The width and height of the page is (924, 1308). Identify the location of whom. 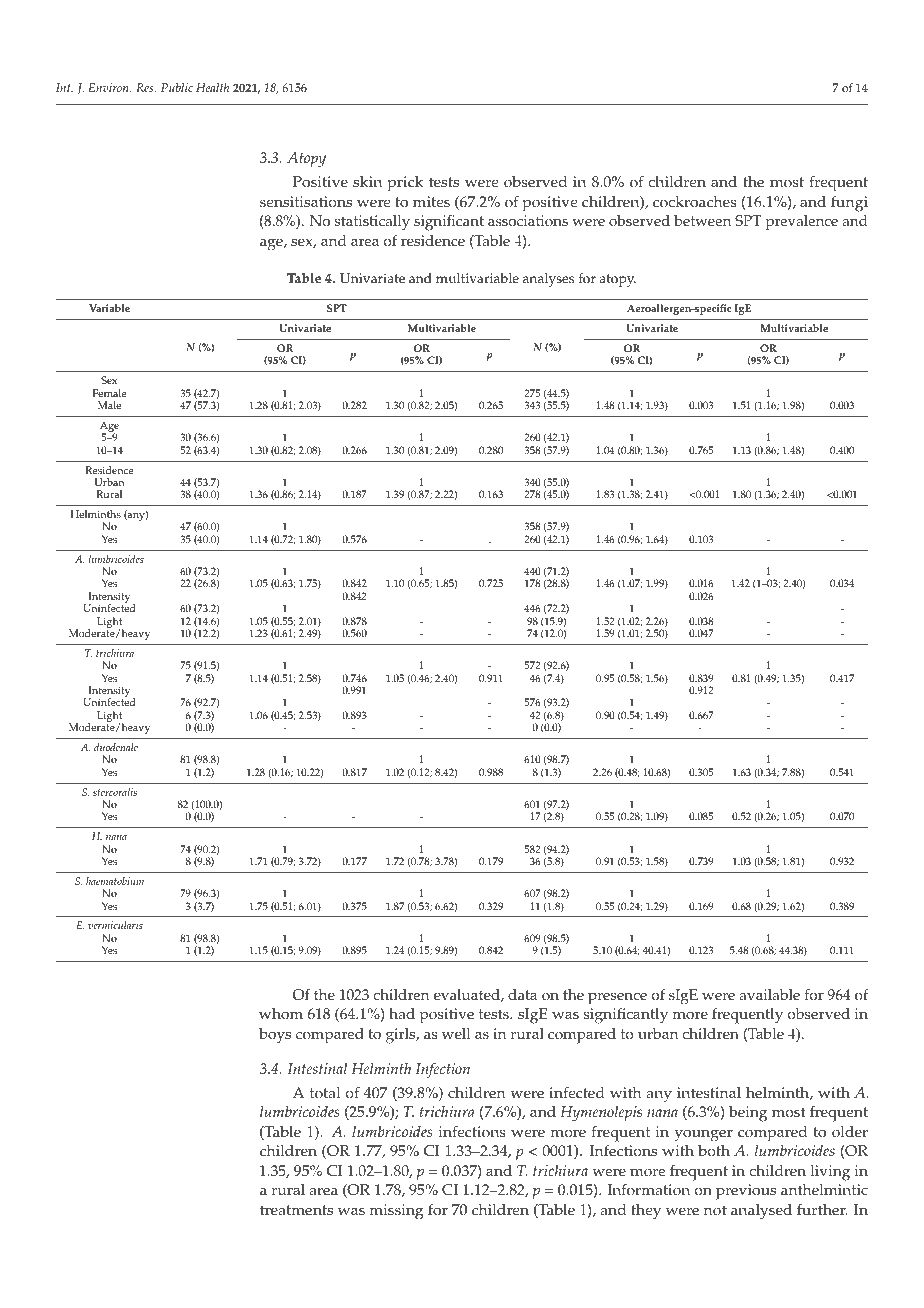
(281, 1014).
